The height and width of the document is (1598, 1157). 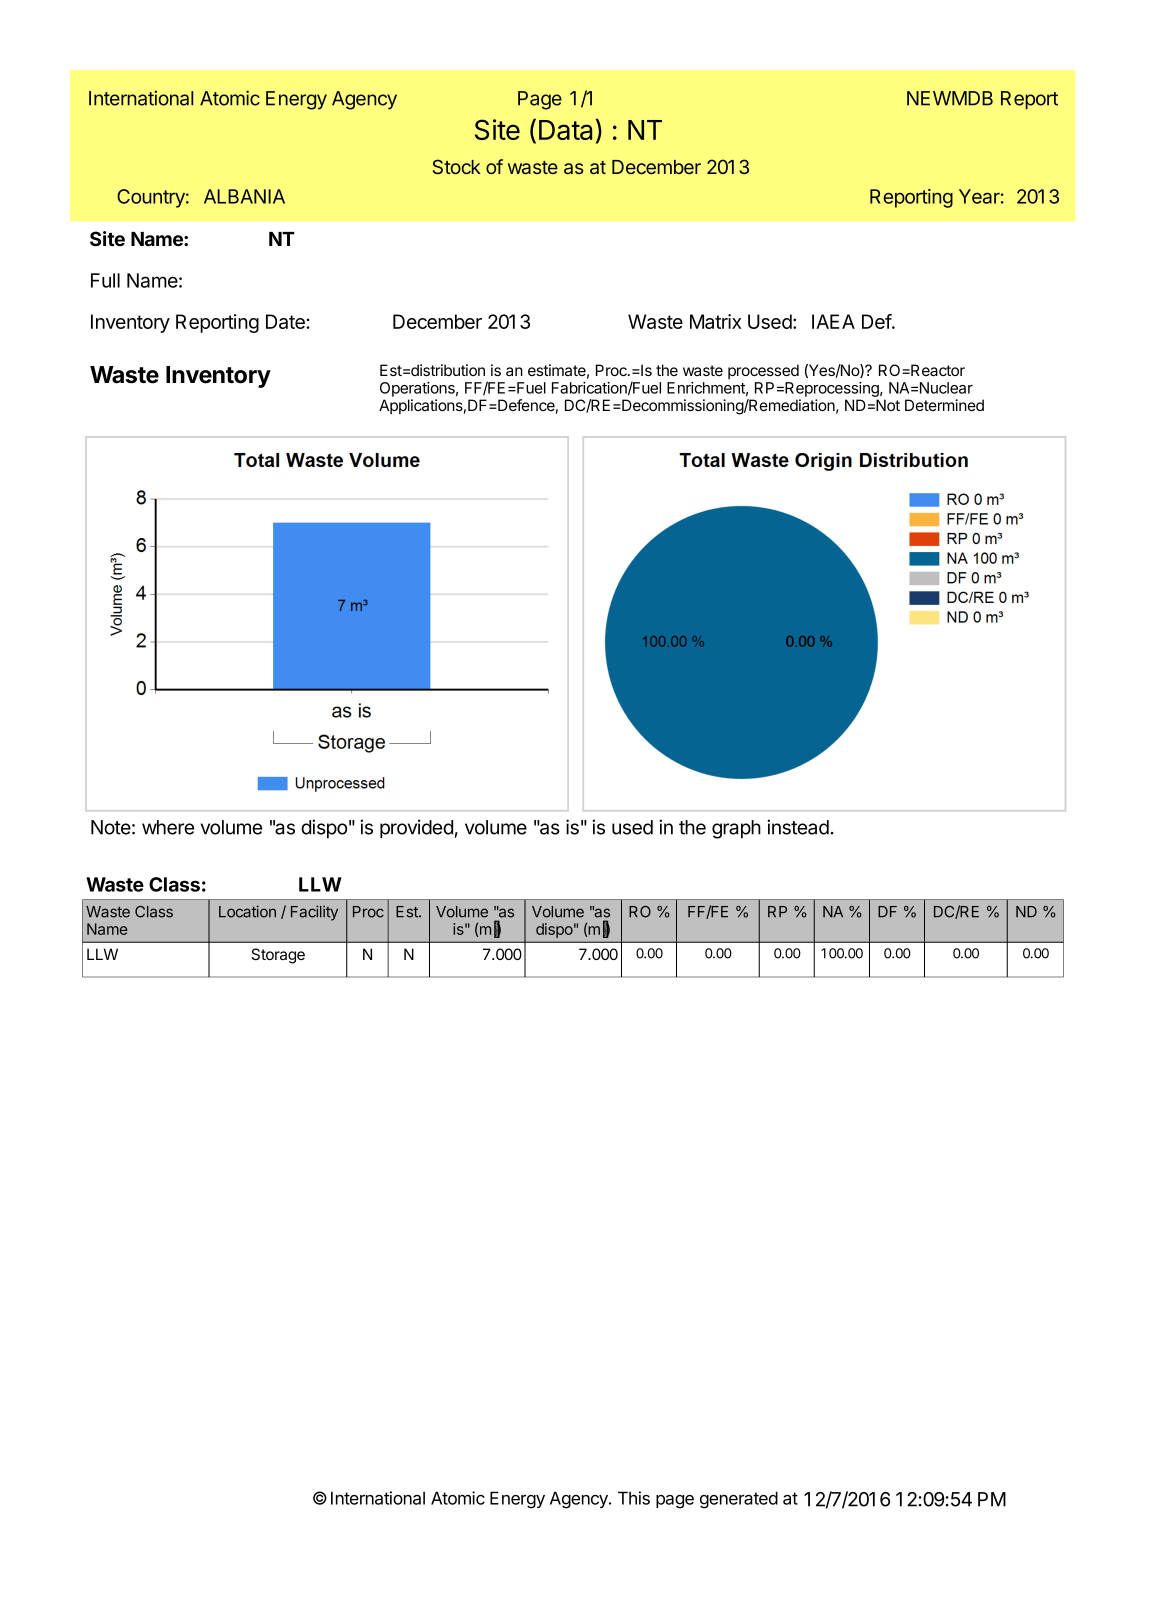 I want to click on Determined, so click(x=944, y=405).
